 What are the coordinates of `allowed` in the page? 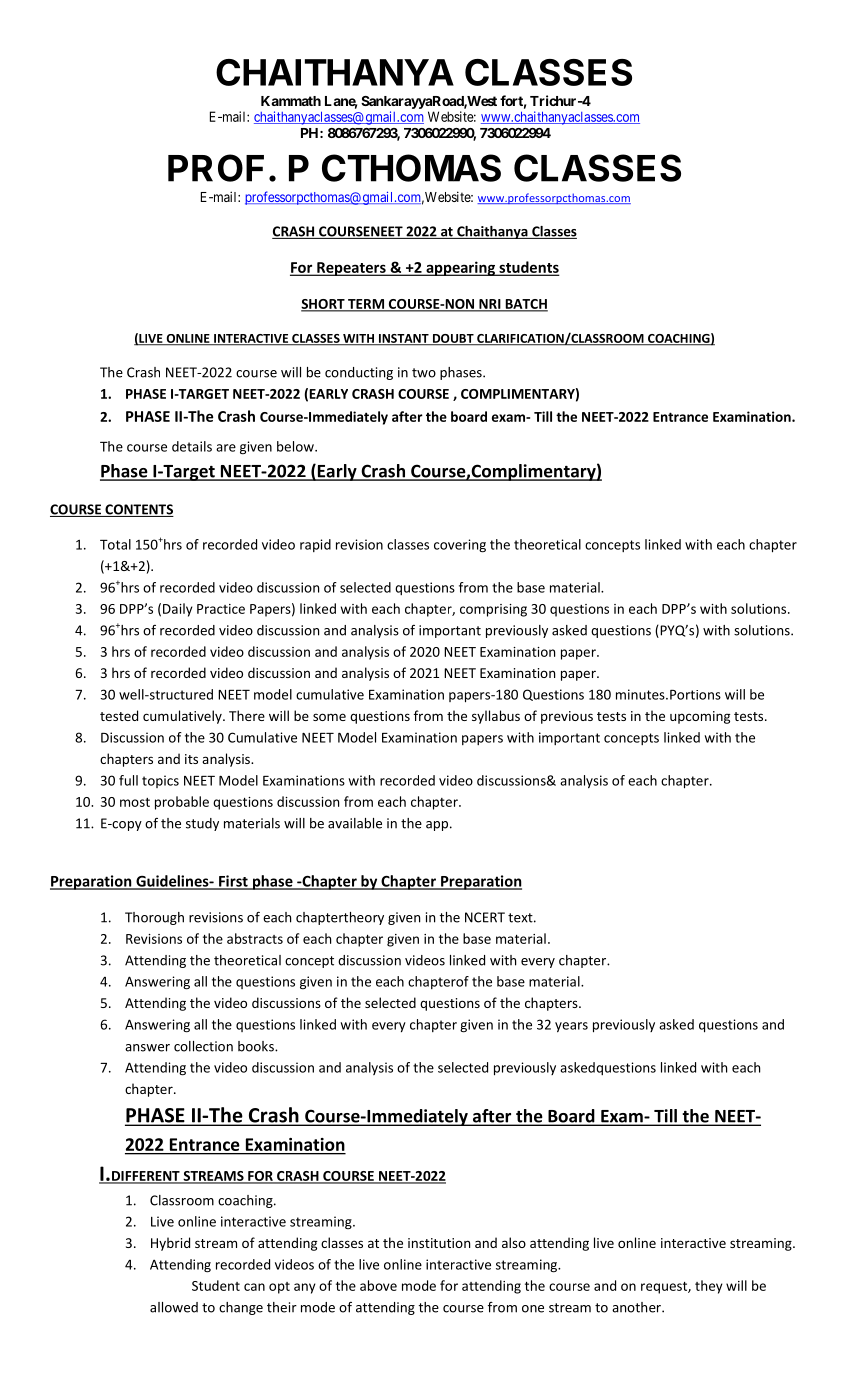 It's located at (174, 1307).
